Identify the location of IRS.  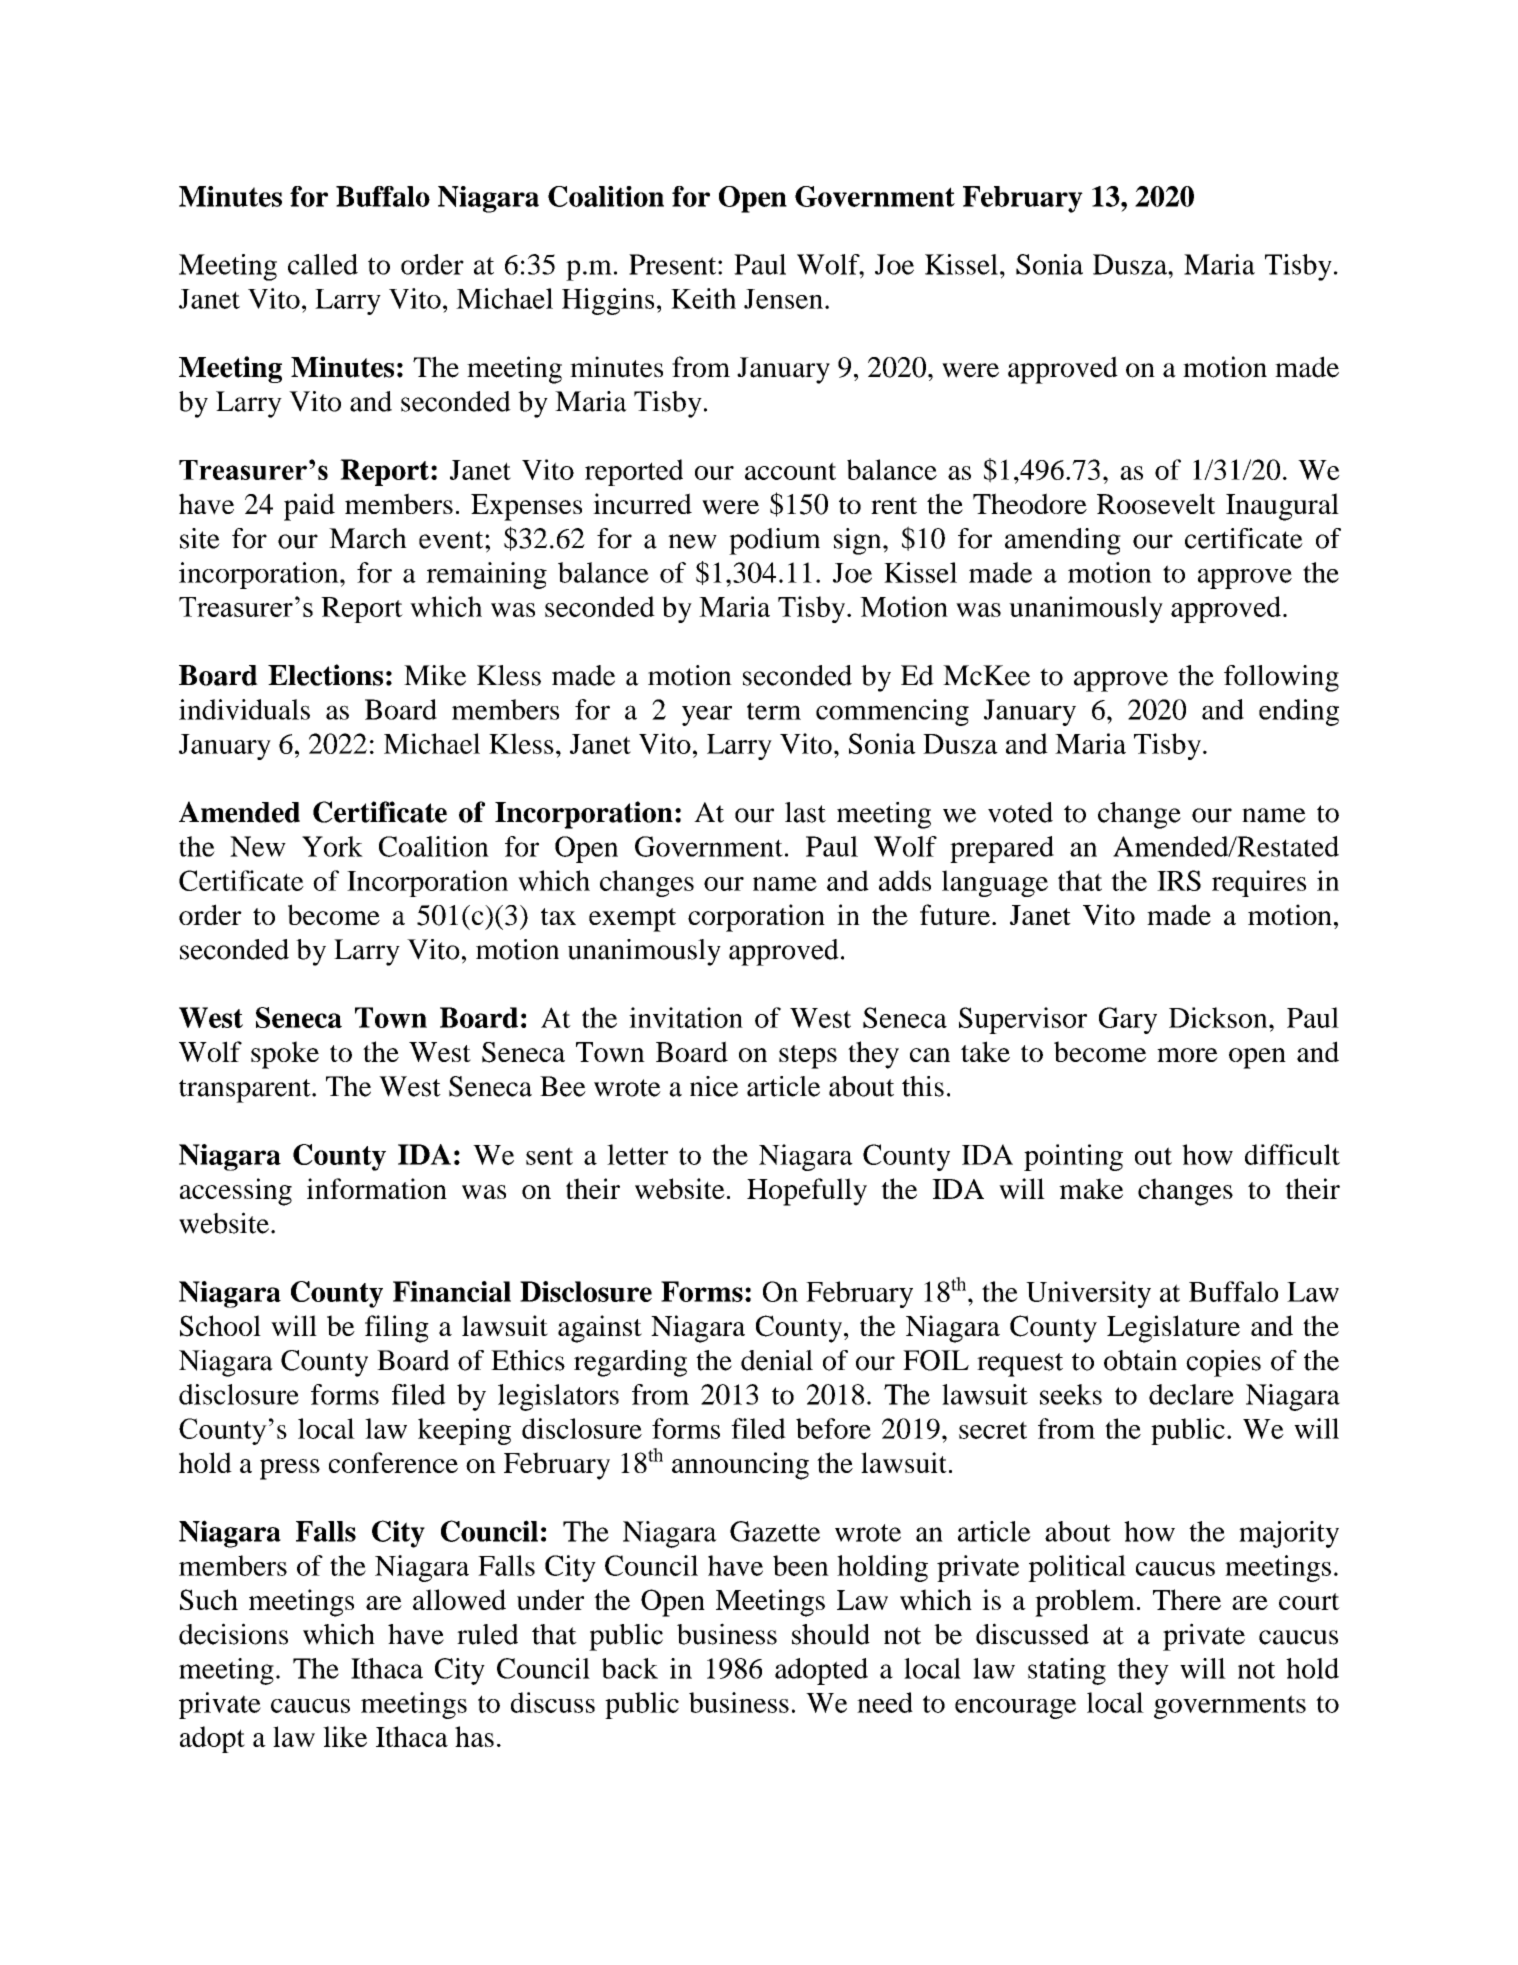
(1179, 880).
